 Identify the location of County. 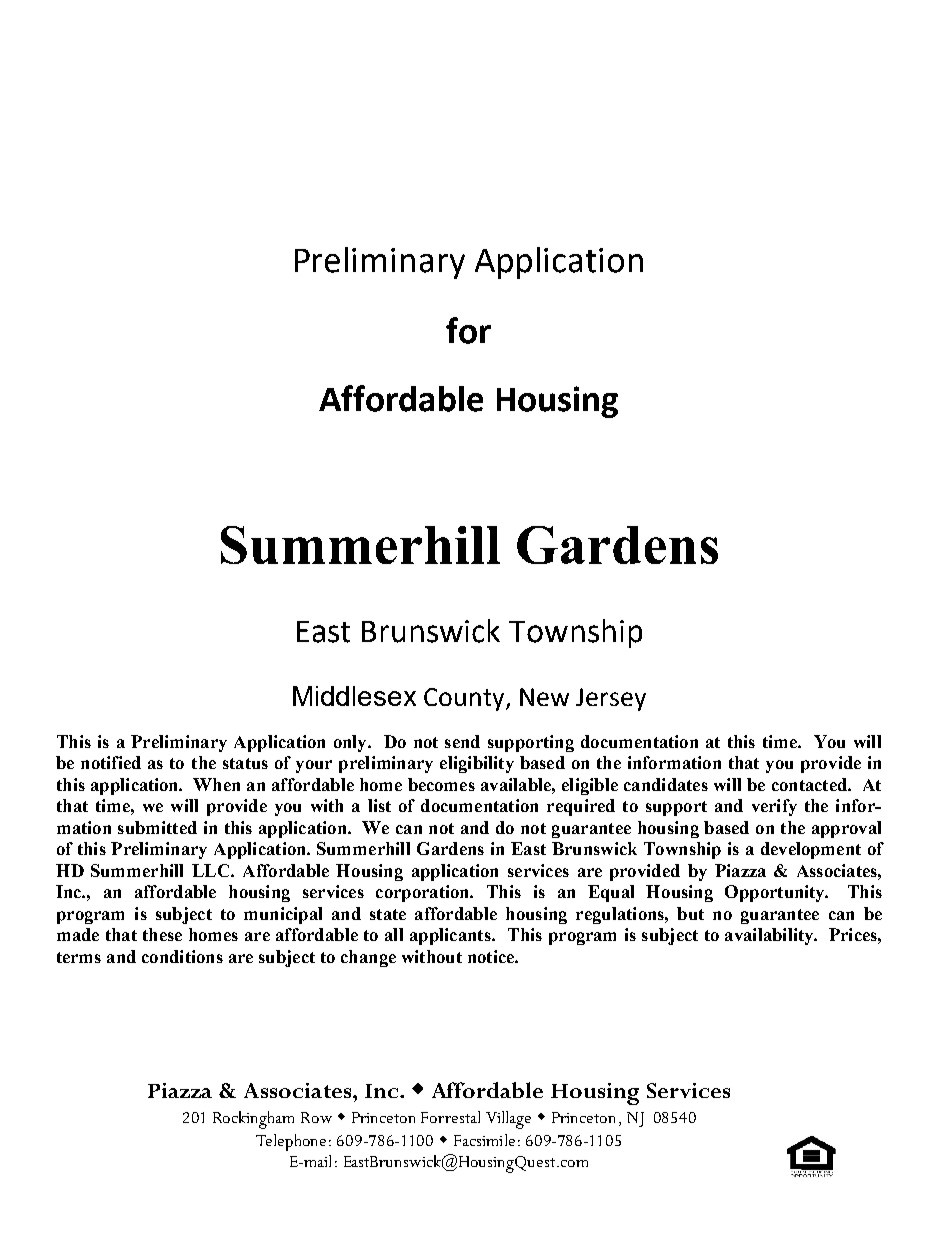
(465, 699).
